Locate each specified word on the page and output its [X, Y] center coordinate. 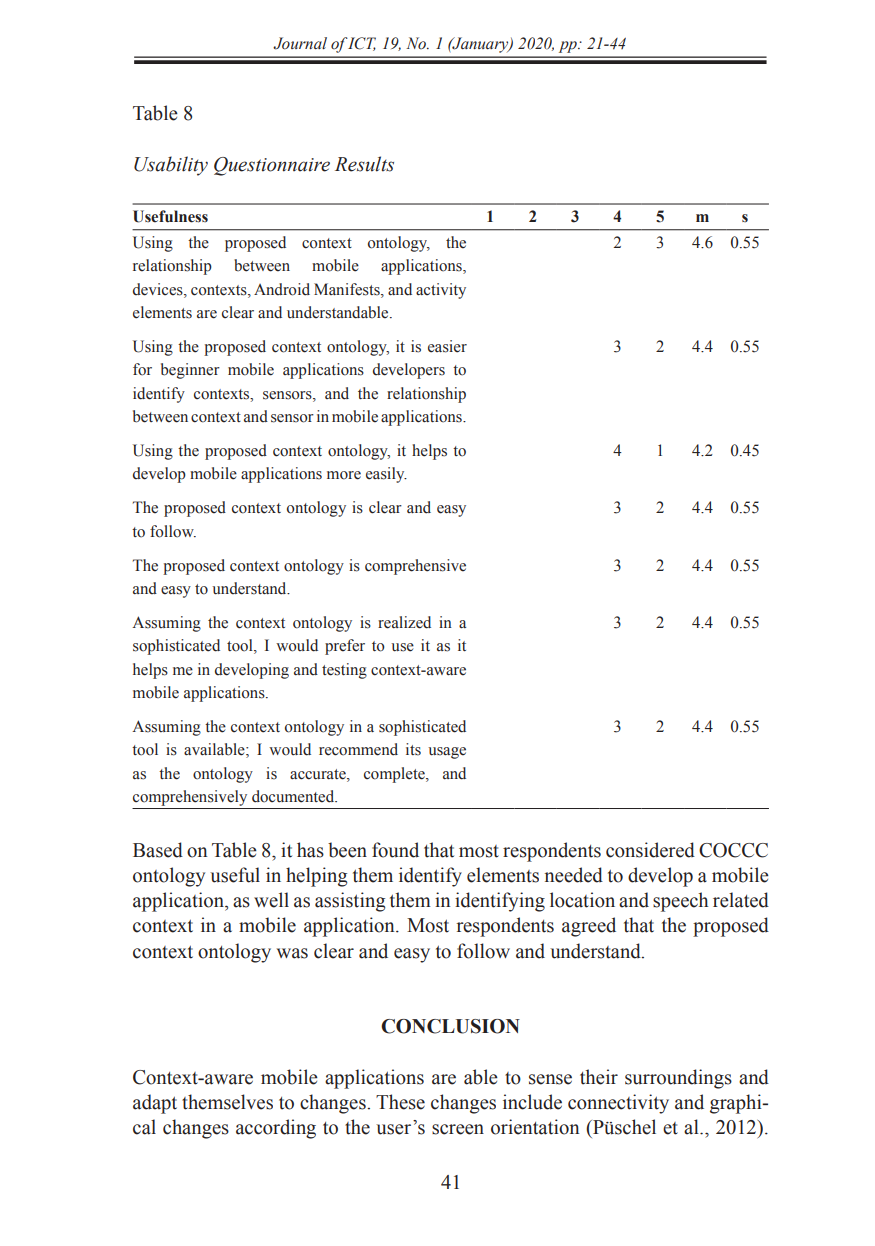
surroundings [678, 1079]
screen [458, 1129]
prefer [345, 647]
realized [404, 622]
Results [364, 164]
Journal [300, 43]
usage [447, 753]
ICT [361, 44]
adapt [155, 1104]
